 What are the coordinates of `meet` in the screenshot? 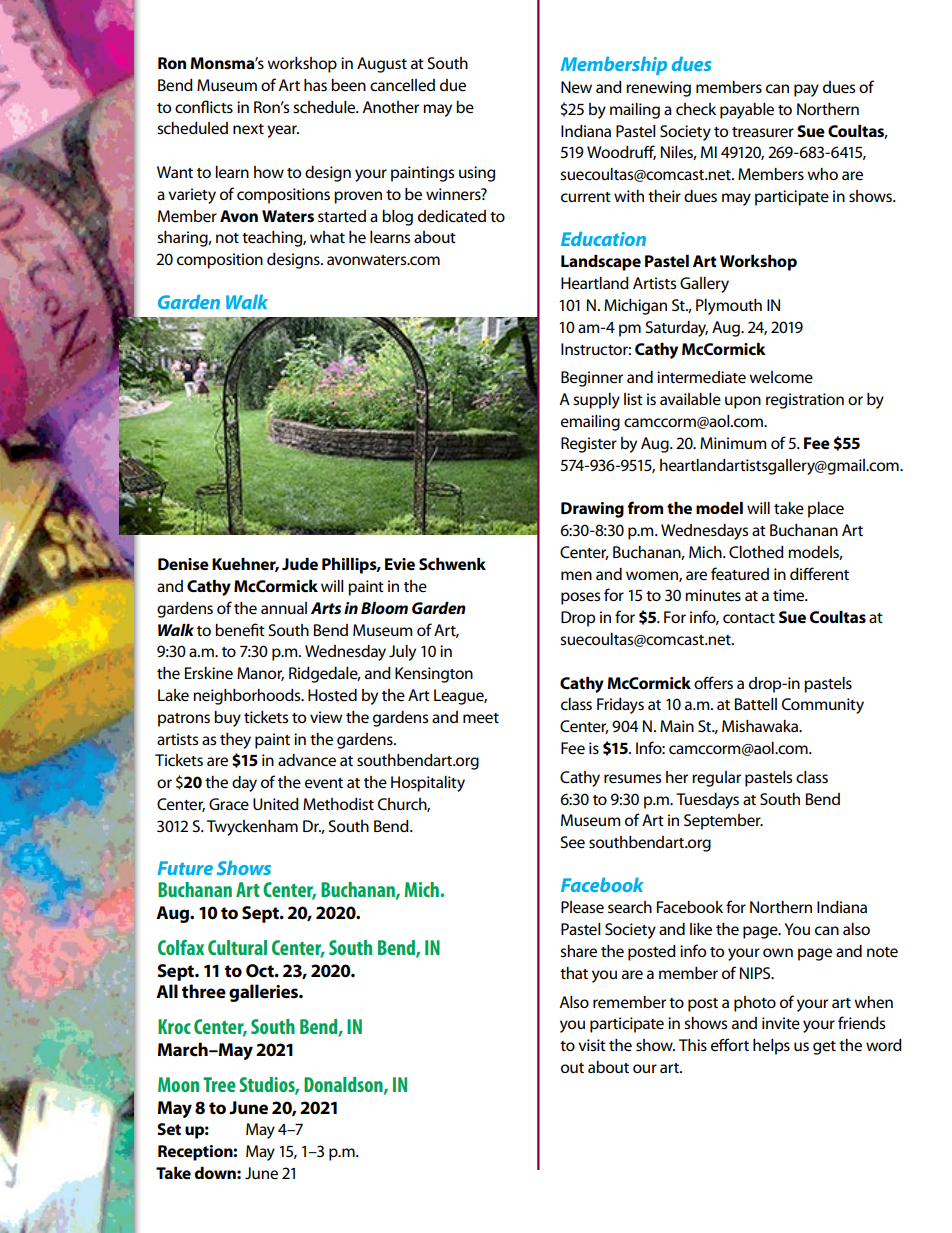 It's located at (481, 718).
